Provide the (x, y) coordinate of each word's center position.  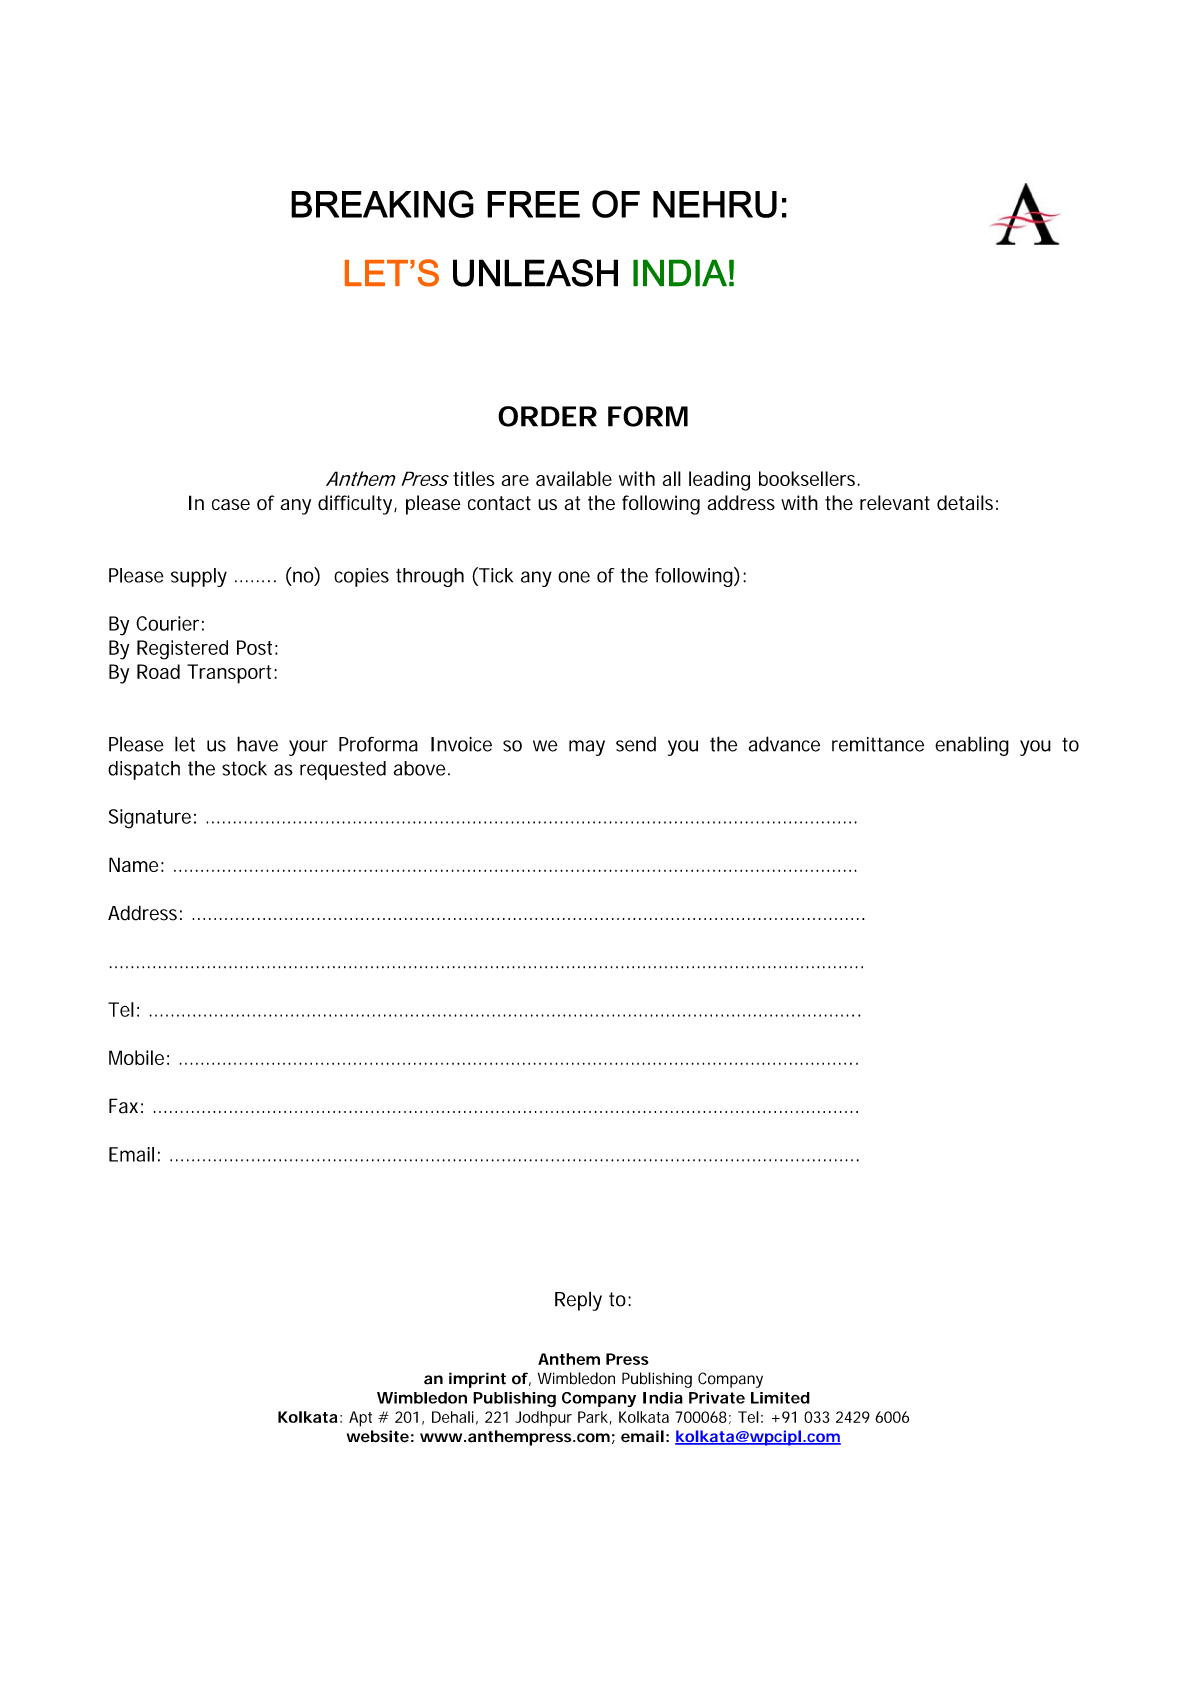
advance (784, 744)
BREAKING (382, 204)
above (419, 768)
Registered (182, 650)
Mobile (136, 1057)
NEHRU (715, 204)
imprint (477, 1380)
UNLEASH (535, 273)
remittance (878, 744)
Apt (360, 1419)
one (574, 577)
